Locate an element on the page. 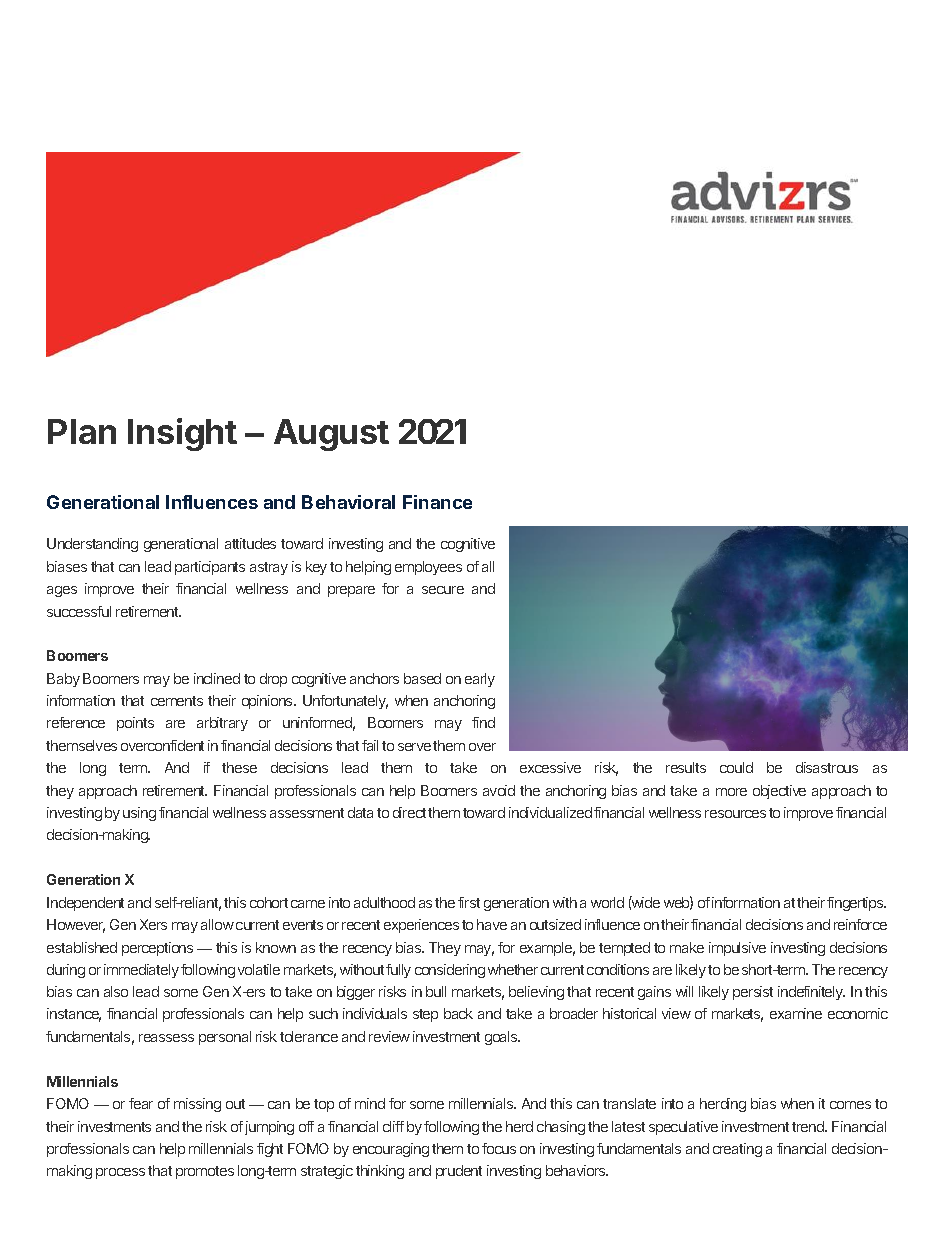  creating is located at coordinates (737, 1150).
